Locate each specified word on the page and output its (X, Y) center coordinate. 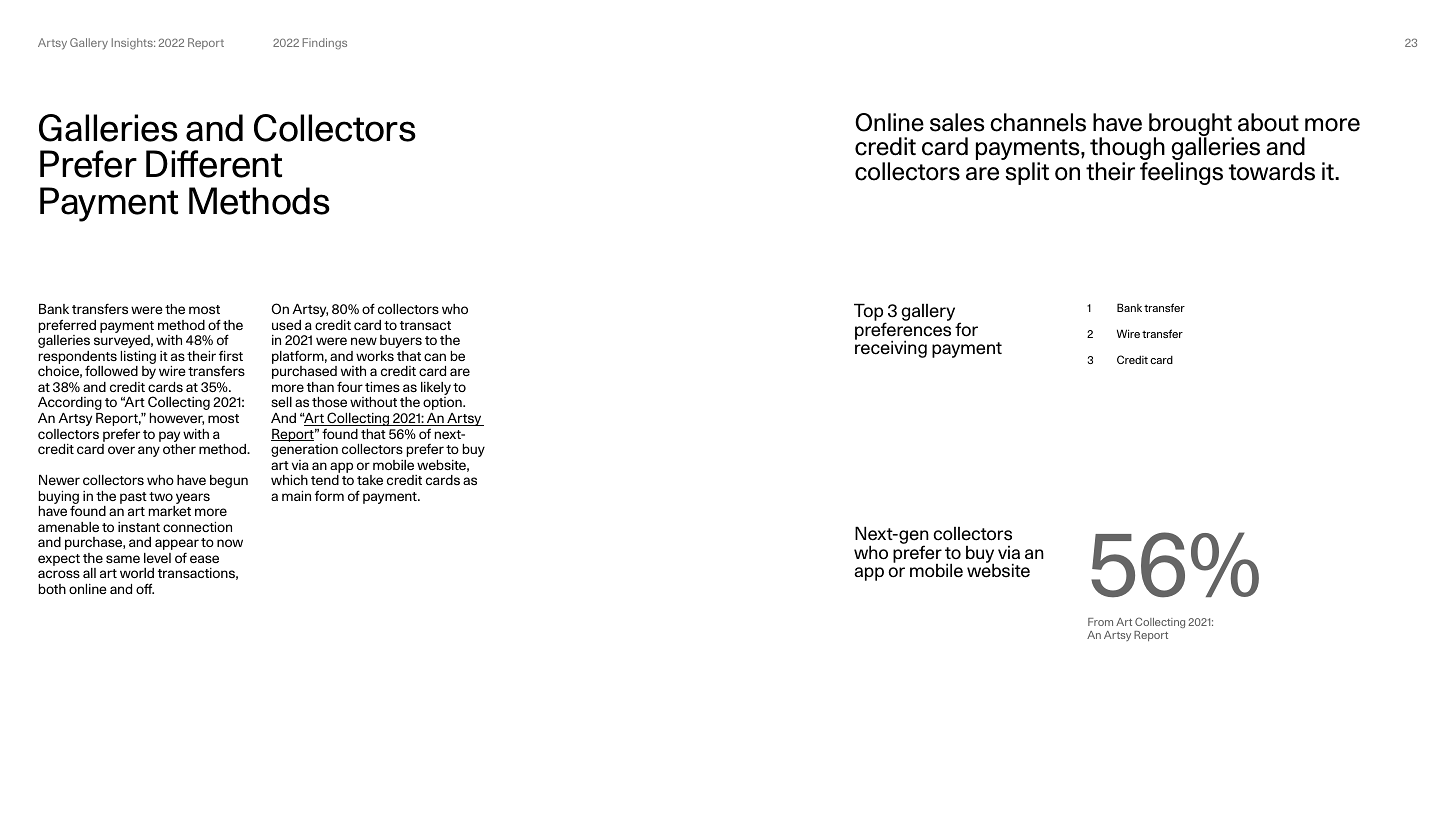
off (145, 588)
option (443, 403)
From (1100, 622)
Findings (325, 44)
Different (214, 164)
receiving (891, 348)
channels (1038, 122)
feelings (1181, 173)
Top (870, 313)
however (177, 419)
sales (957, 122)
